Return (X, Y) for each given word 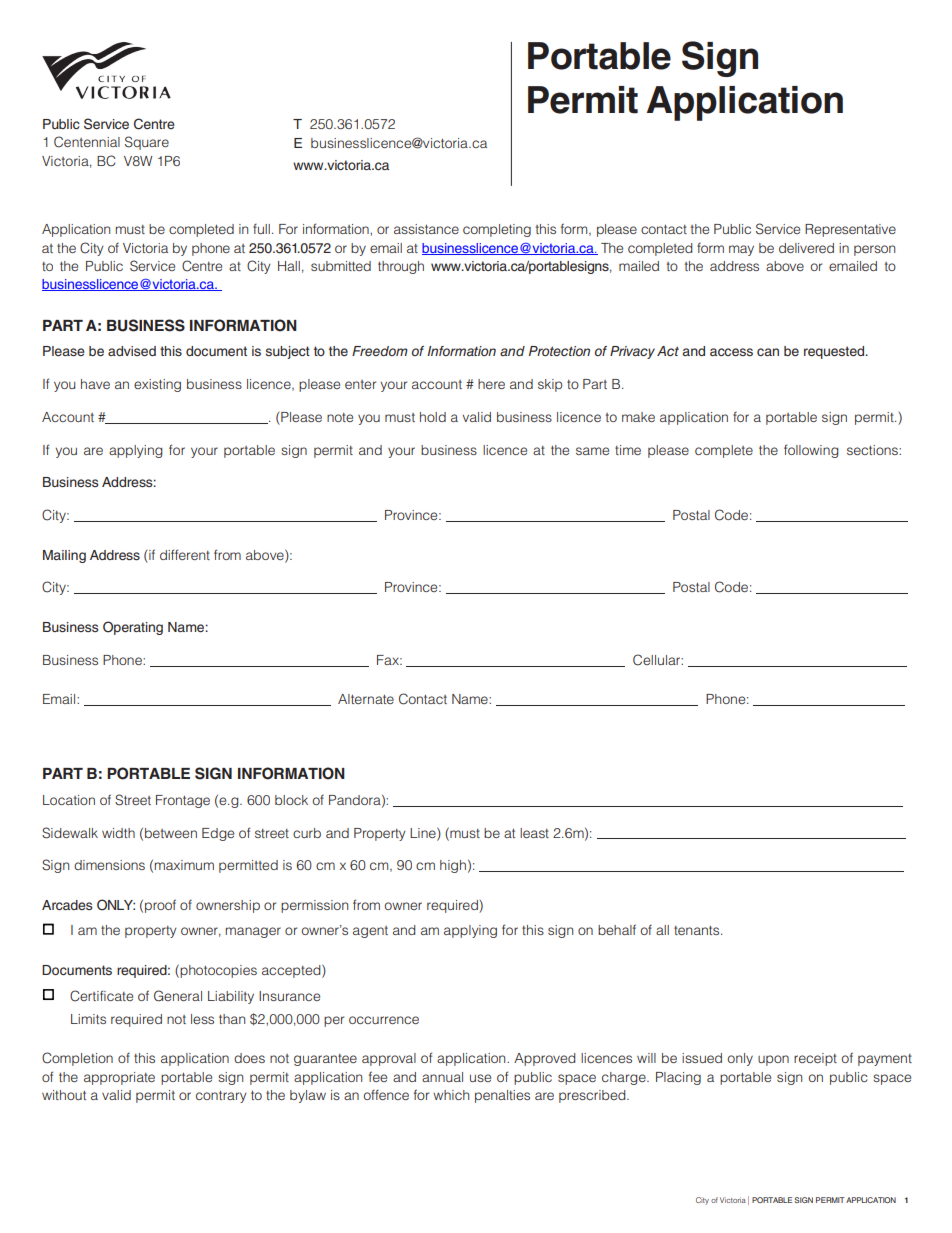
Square (147, 143)
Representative (850, 230)
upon (773, 1060)
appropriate (119, 1078)
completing (497, 230)
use (480, 1078)
